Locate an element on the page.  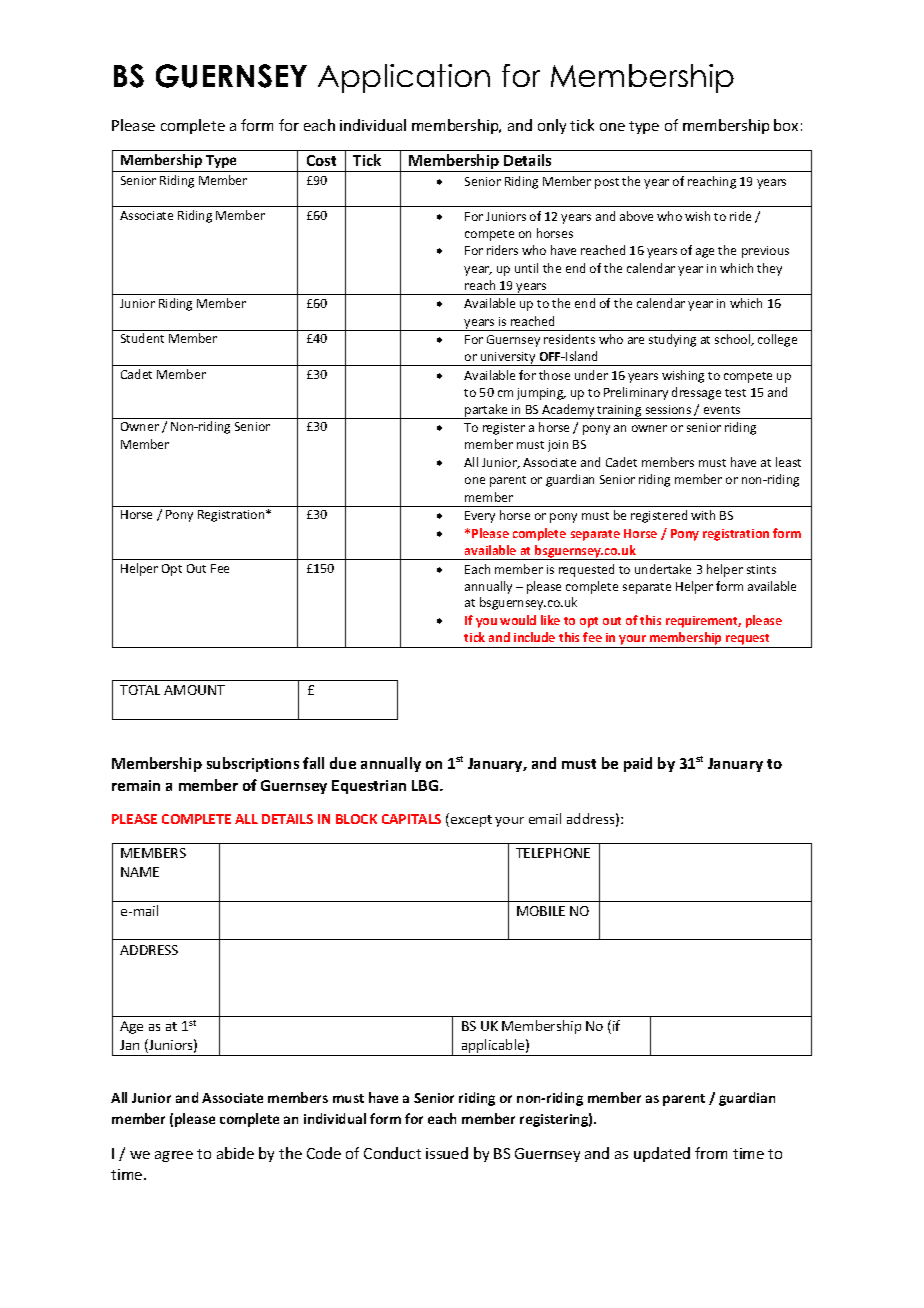
would is located at coordinates (518, 620).
